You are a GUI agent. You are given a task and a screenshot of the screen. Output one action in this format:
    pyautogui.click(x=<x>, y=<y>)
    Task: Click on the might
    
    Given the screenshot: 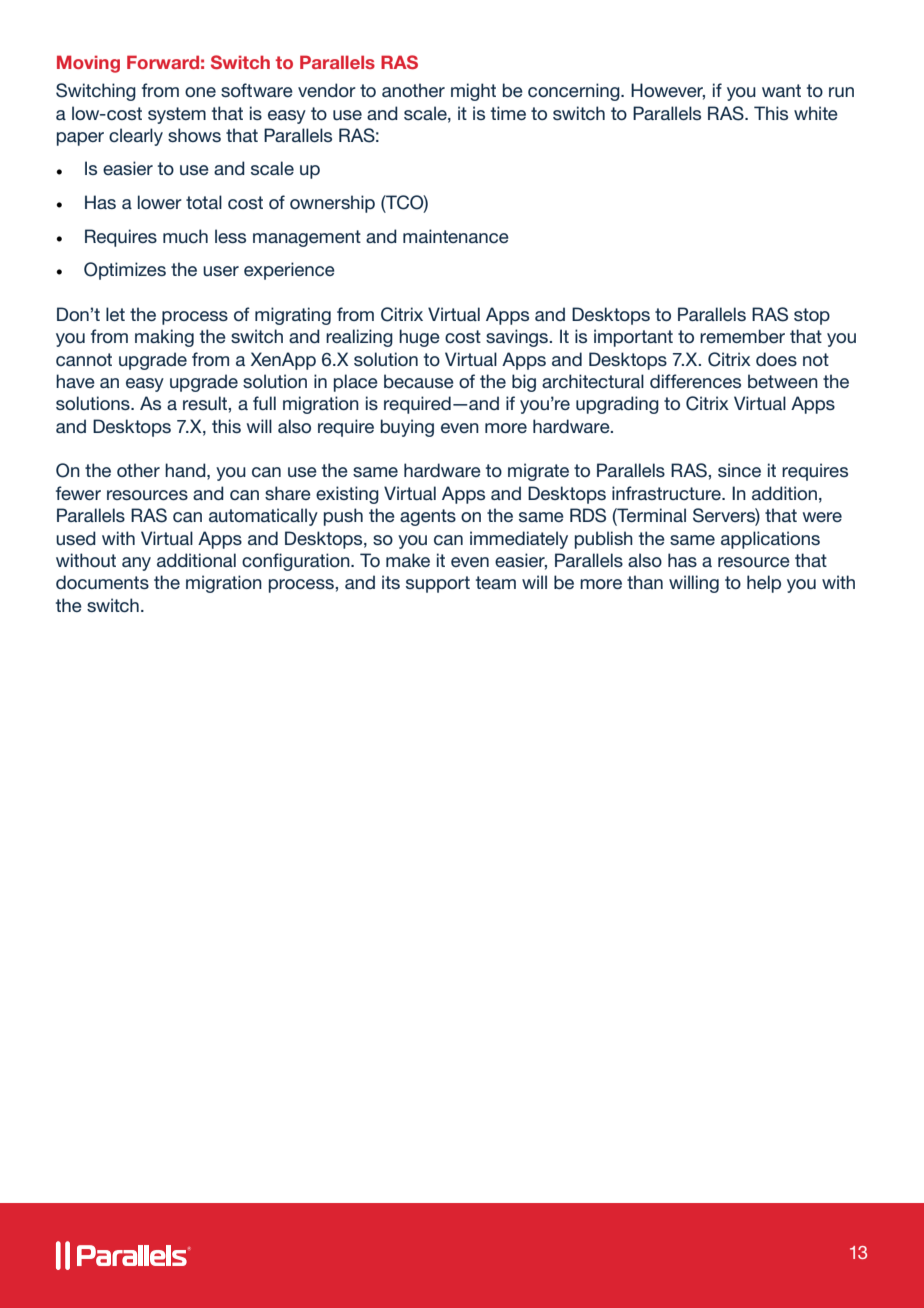 What is the action you would take?
    pyautogui.click(x=473, y=92)
